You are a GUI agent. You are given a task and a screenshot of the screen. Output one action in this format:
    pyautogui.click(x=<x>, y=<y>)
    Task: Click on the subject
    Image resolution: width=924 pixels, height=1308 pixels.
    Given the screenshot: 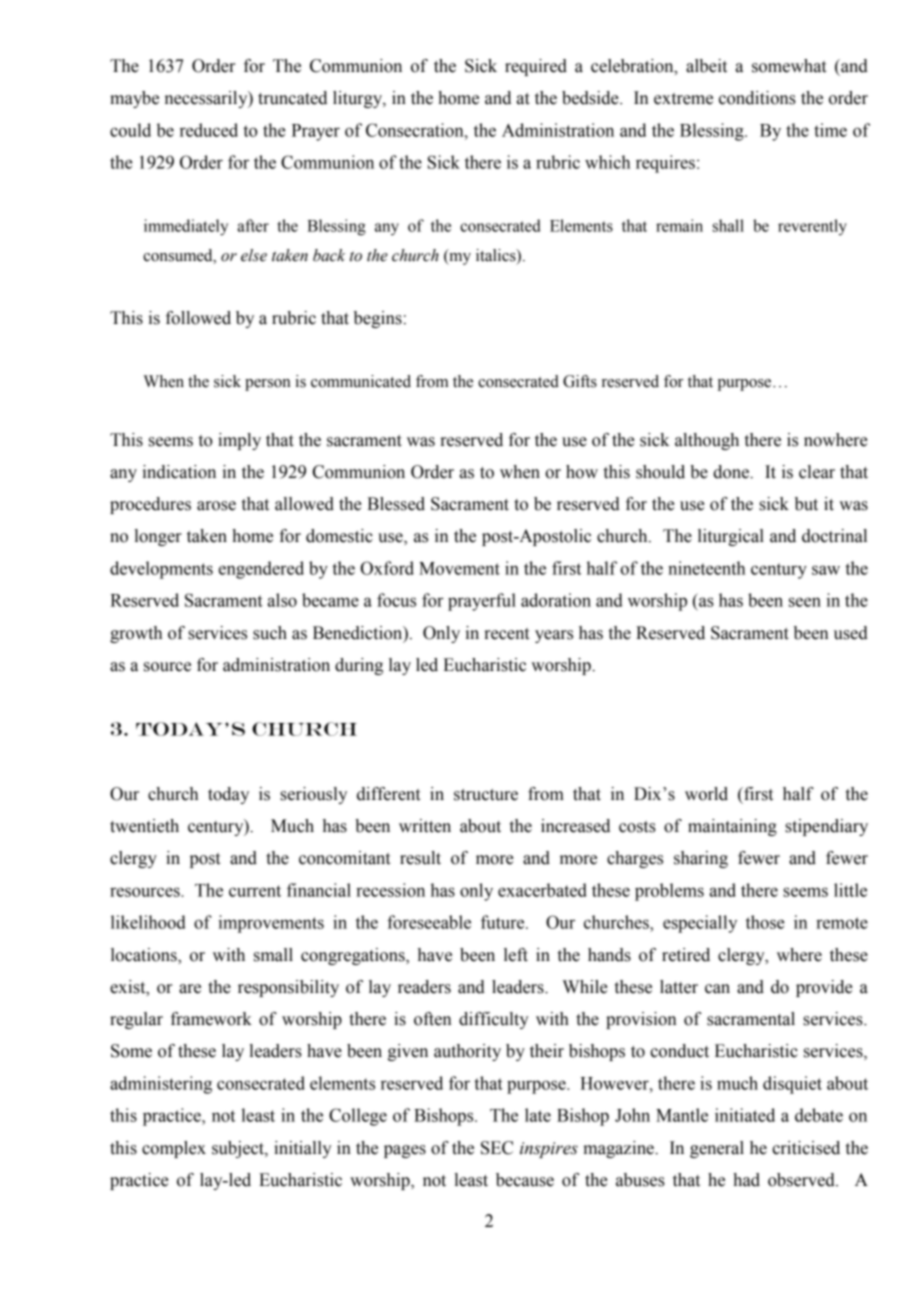 What is the action you would take?
    pyautogui.click(x=239, y=1149)
